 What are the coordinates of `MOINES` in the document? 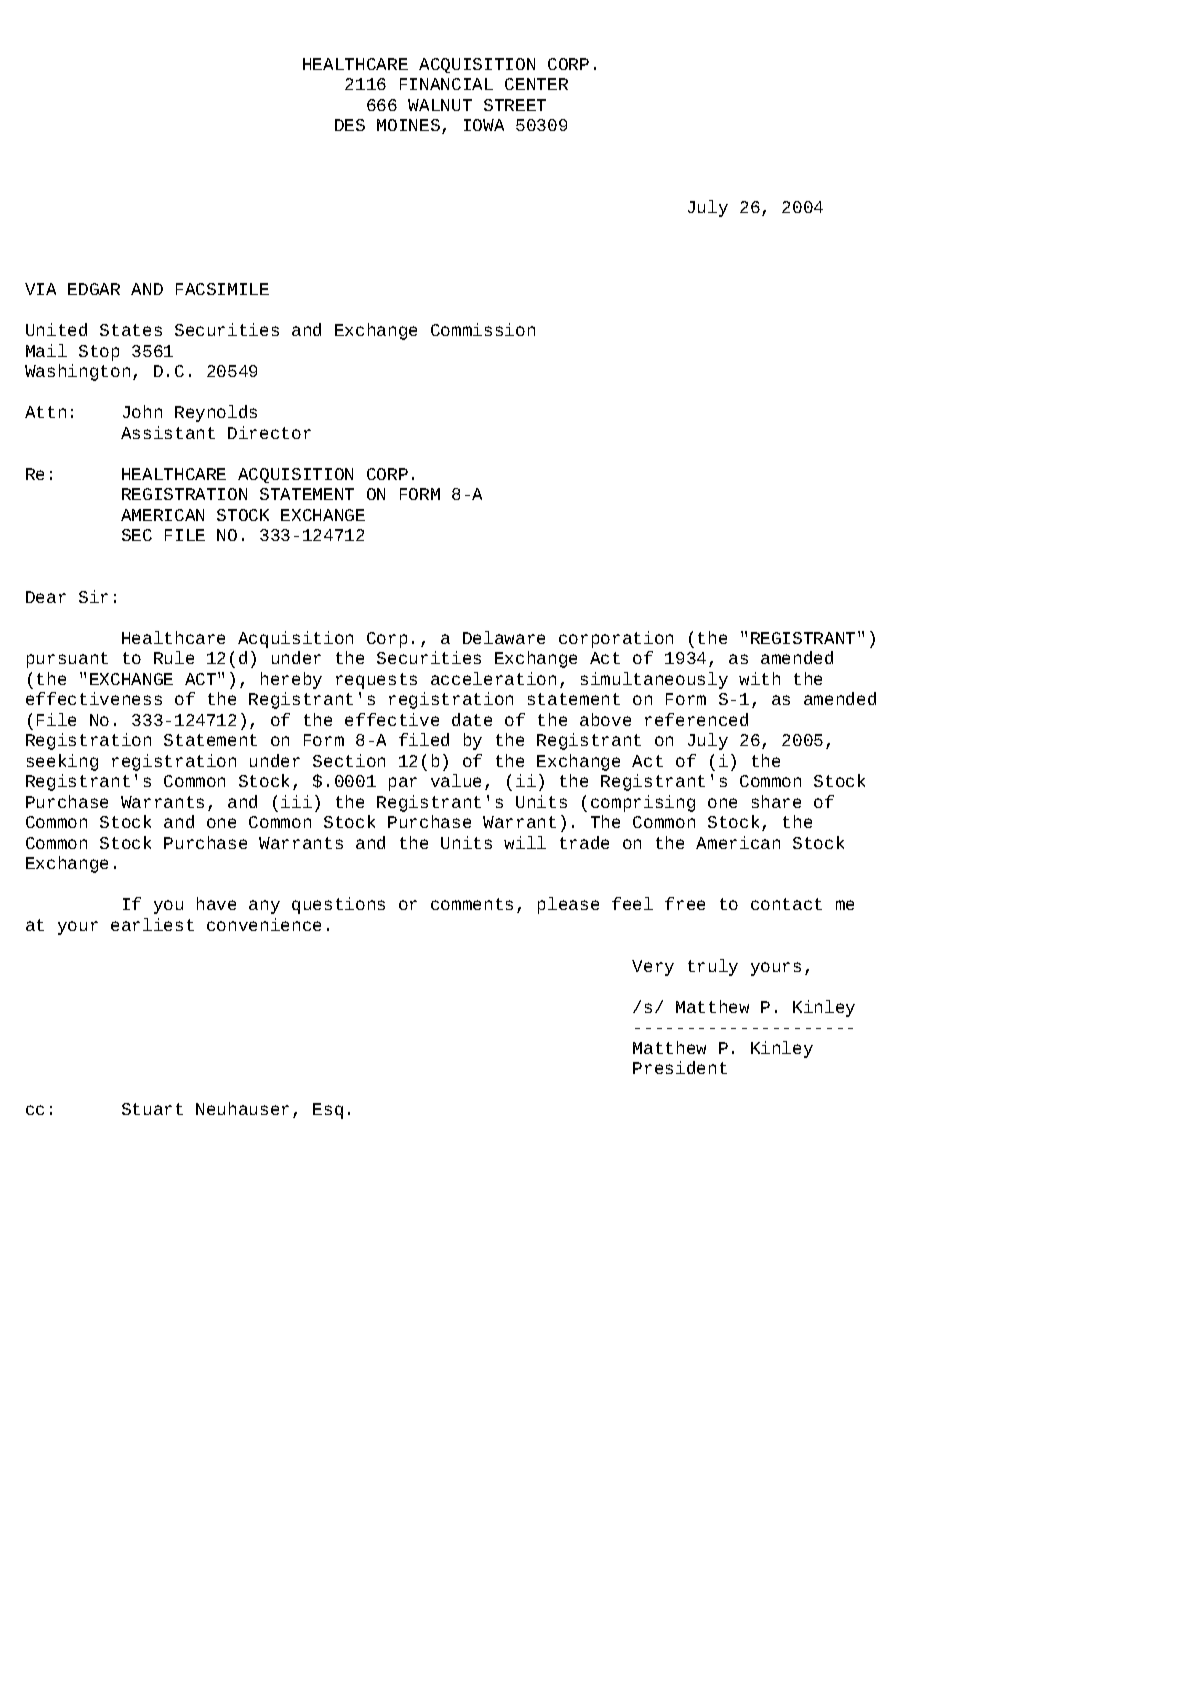 It's located at (408, 125).
